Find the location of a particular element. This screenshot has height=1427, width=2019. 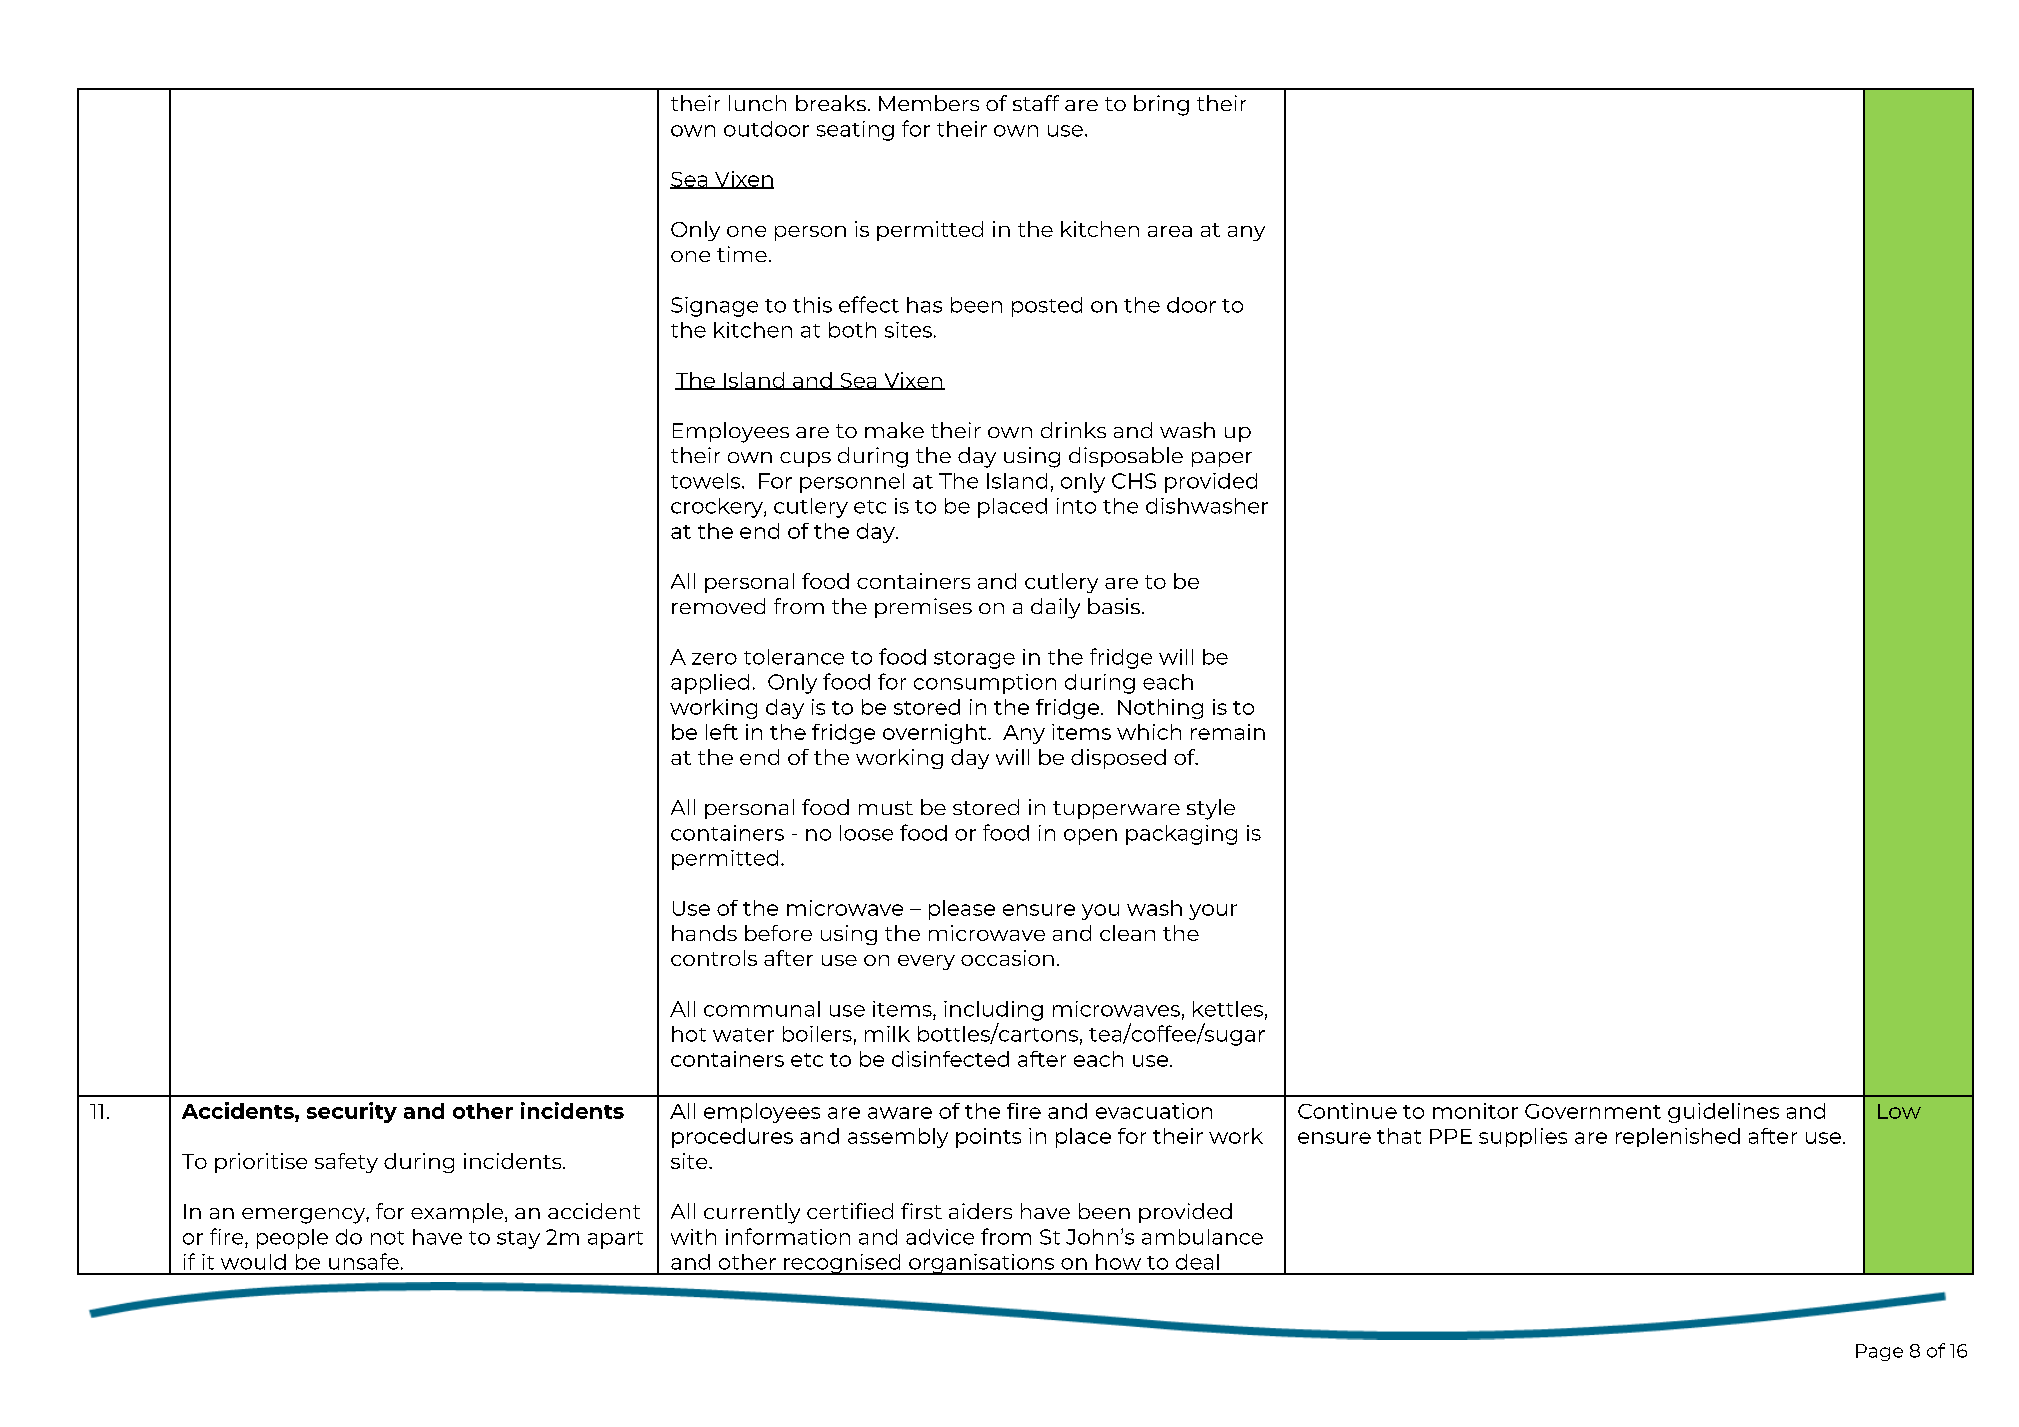

lunch is located at coordinates (757, 103).
